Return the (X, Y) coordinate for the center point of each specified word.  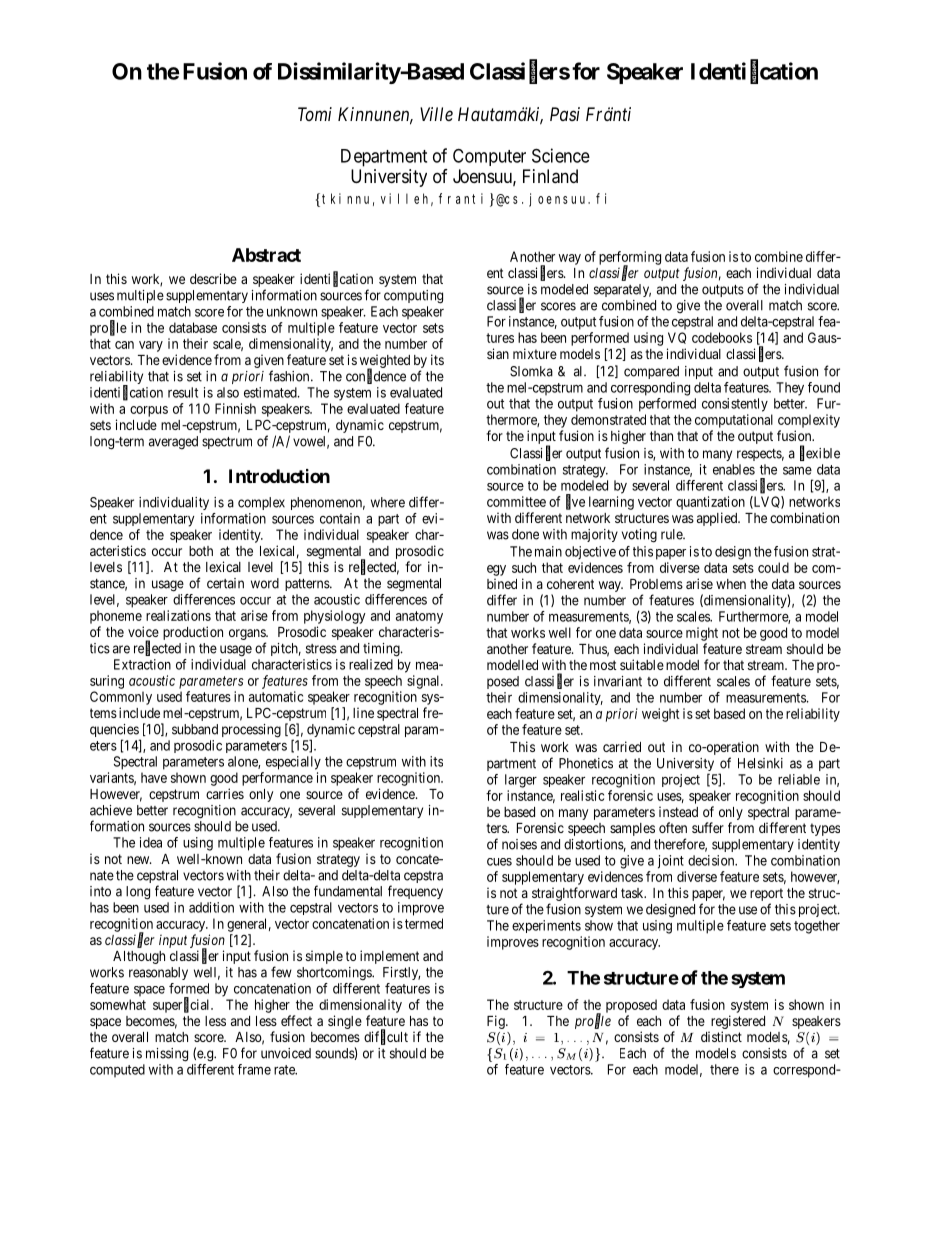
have (154, 777)
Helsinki (760, 763)
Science (561, 155)
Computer (489, 157)
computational (734, 421)
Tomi (315, 114)
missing (167, 1055)
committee (516, 501)
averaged (173, 443)
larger (521, 781)
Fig (497, 1022)
